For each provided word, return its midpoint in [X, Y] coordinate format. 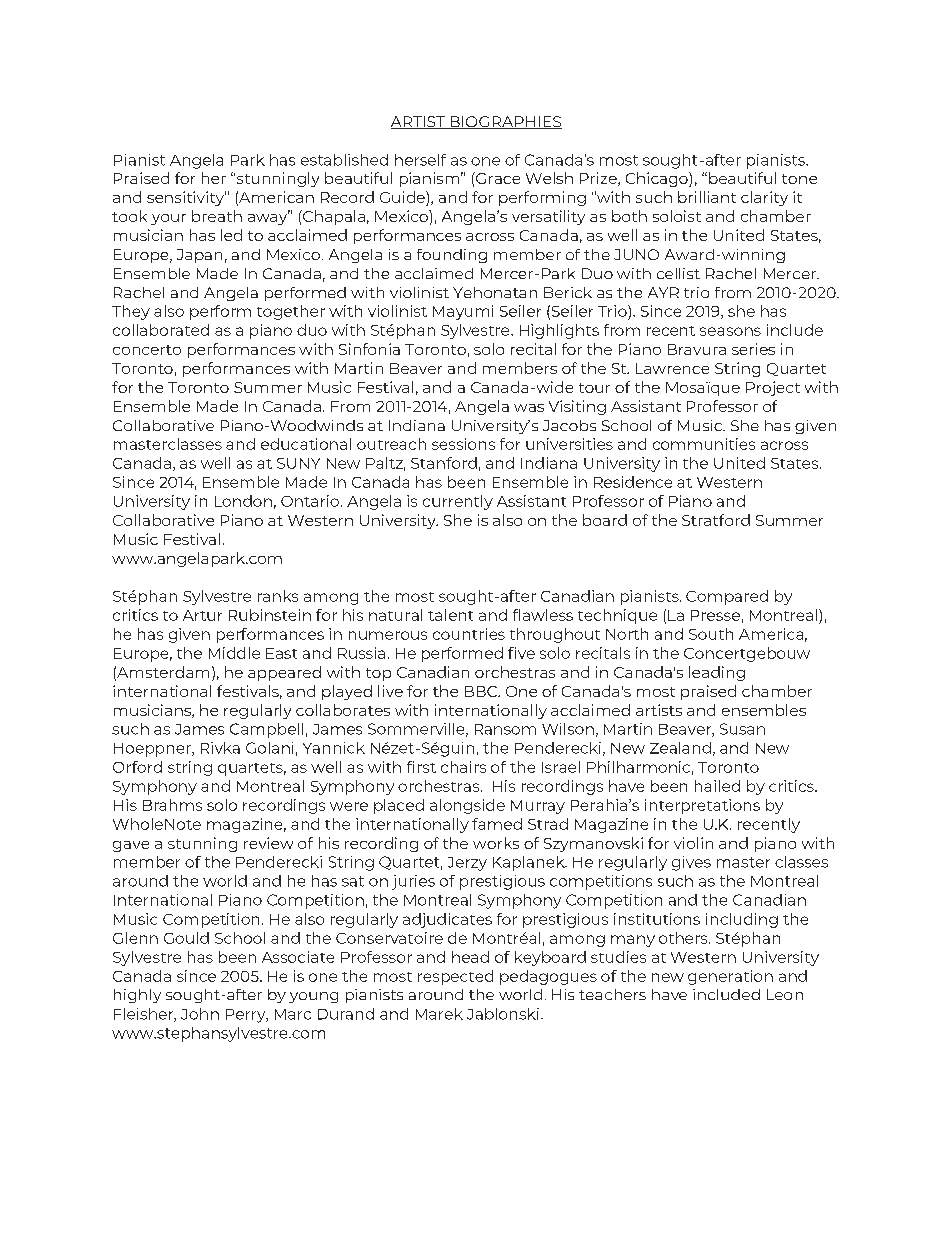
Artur [202, 615]
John [200, 1014]
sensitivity [186, 198]
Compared [727, 597]
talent [450, 615]
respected [455, 977]
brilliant [707, 197]
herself [420, 160]
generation [730, 977]
